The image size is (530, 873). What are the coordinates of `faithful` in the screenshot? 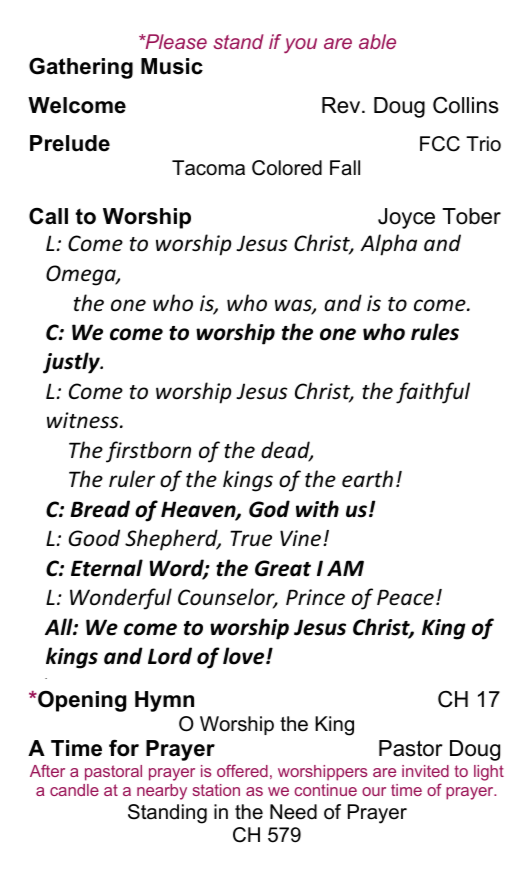 It's located at (433, 393).
